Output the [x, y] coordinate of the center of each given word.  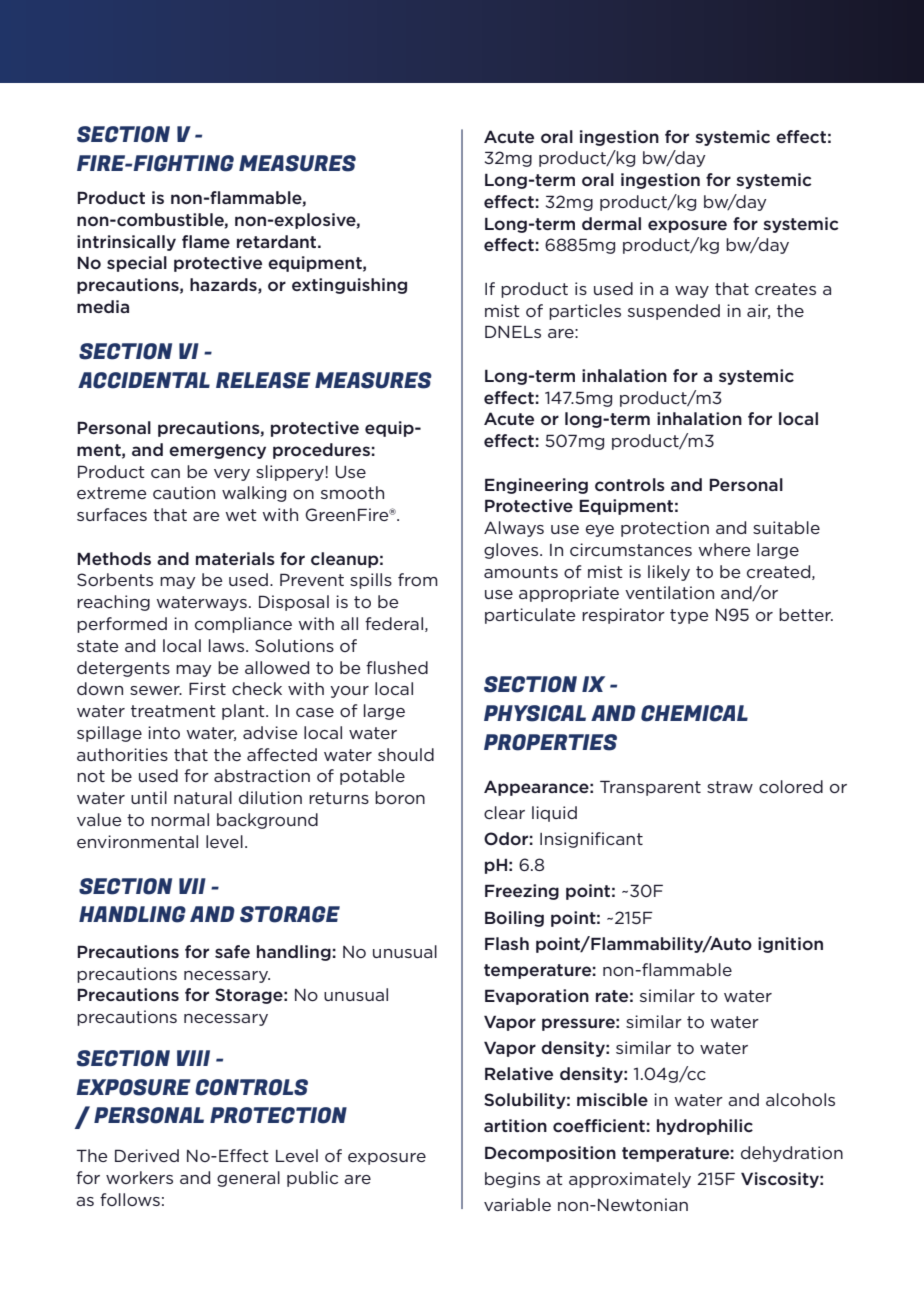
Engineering [536, 486]
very [232, 475]
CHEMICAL [694, 713]
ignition [790, 945]
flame [206, 241]
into [164, 732]
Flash [507, 943]
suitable [786, 527]
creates [785, 289]
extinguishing [349, 286]
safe [232, 951]
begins [512, 1180]
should [406, 754]
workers [139, 1177]
